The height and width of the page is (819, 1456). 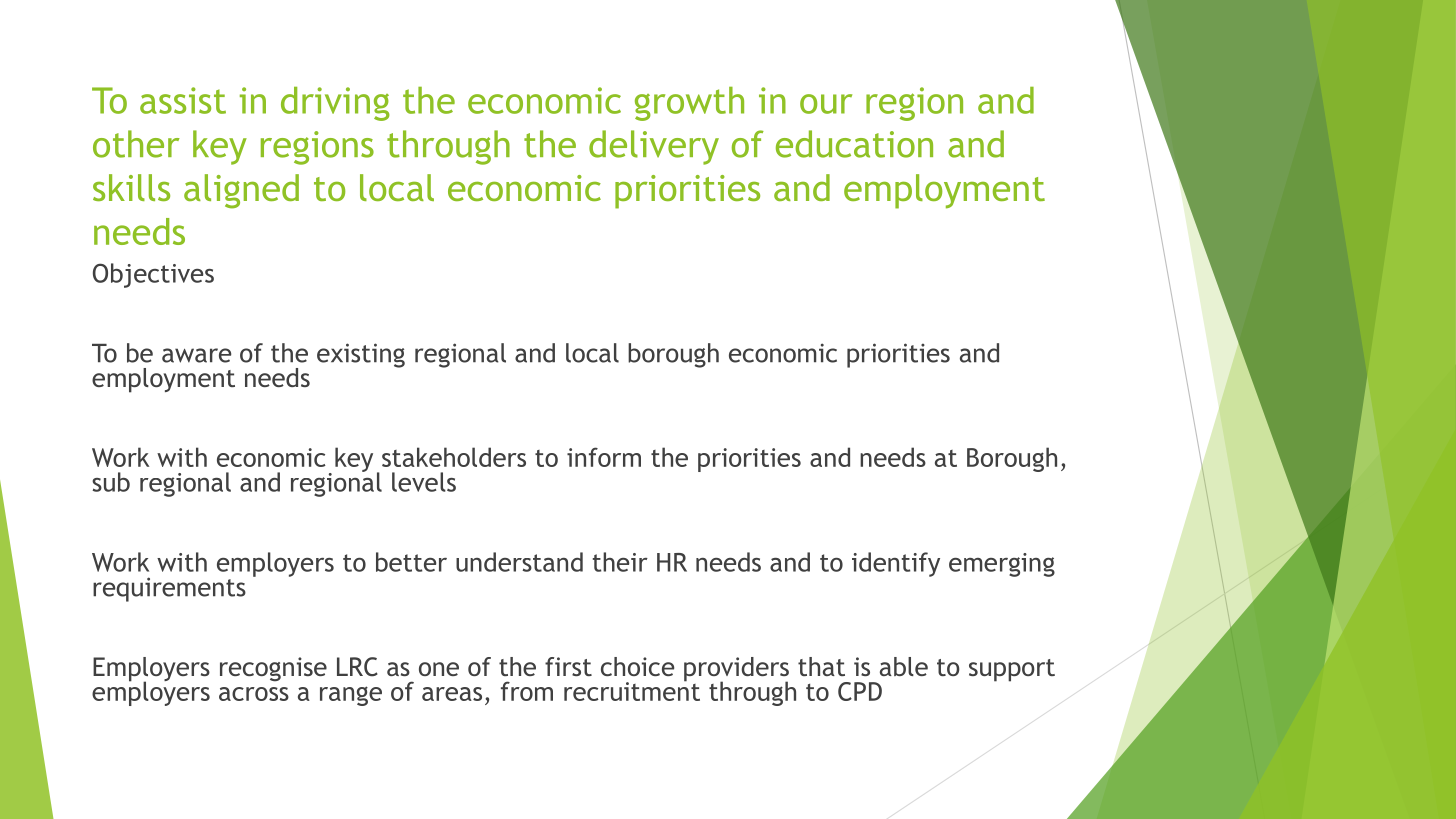 I want to click on across, so click(x=254, y=694).
